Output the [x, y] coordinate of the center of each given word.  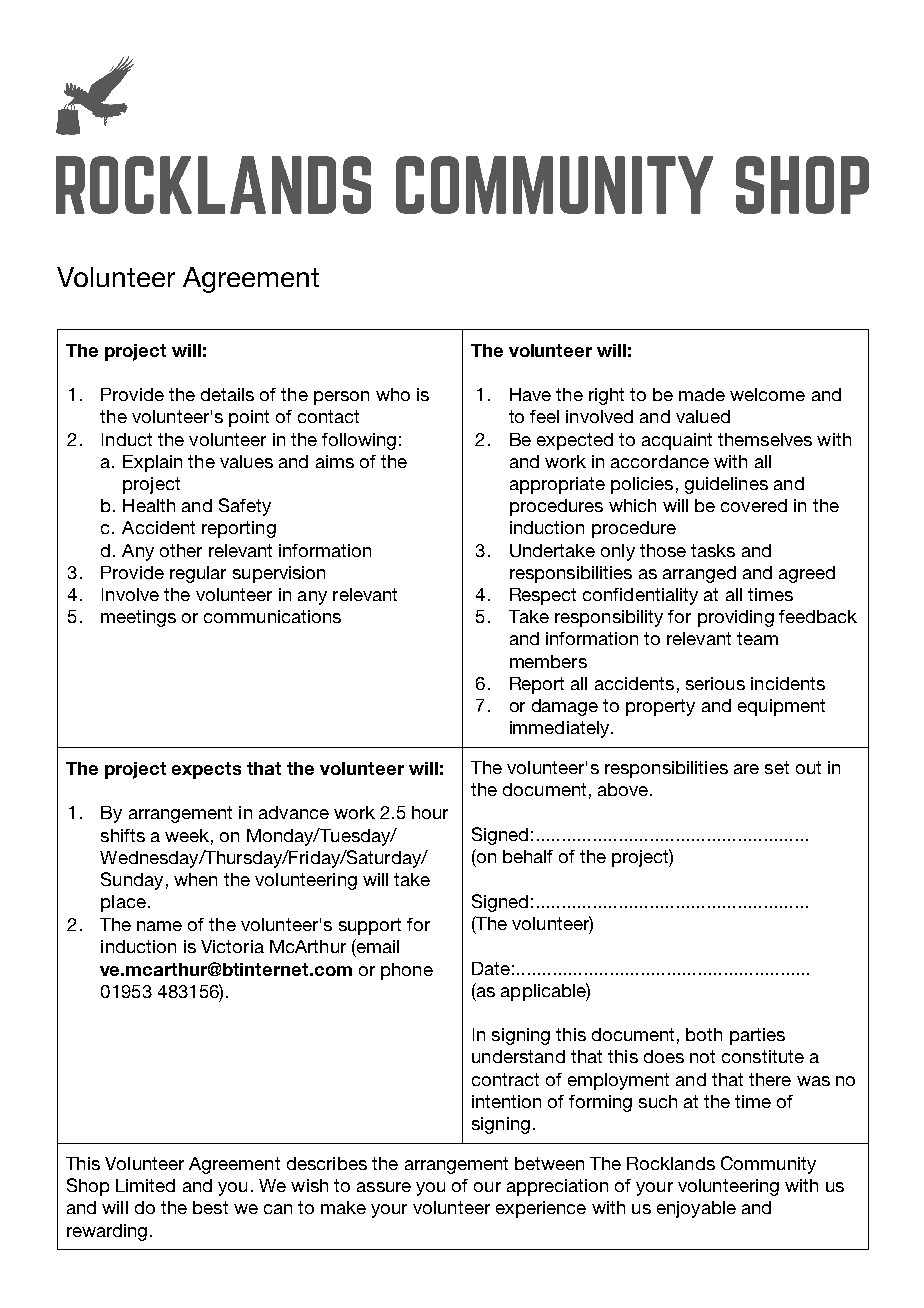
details [227, 394]
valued [703, 416]
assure [384, 1187]
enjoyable [696, 1209]
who [393, 394]
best [210, 1207]
